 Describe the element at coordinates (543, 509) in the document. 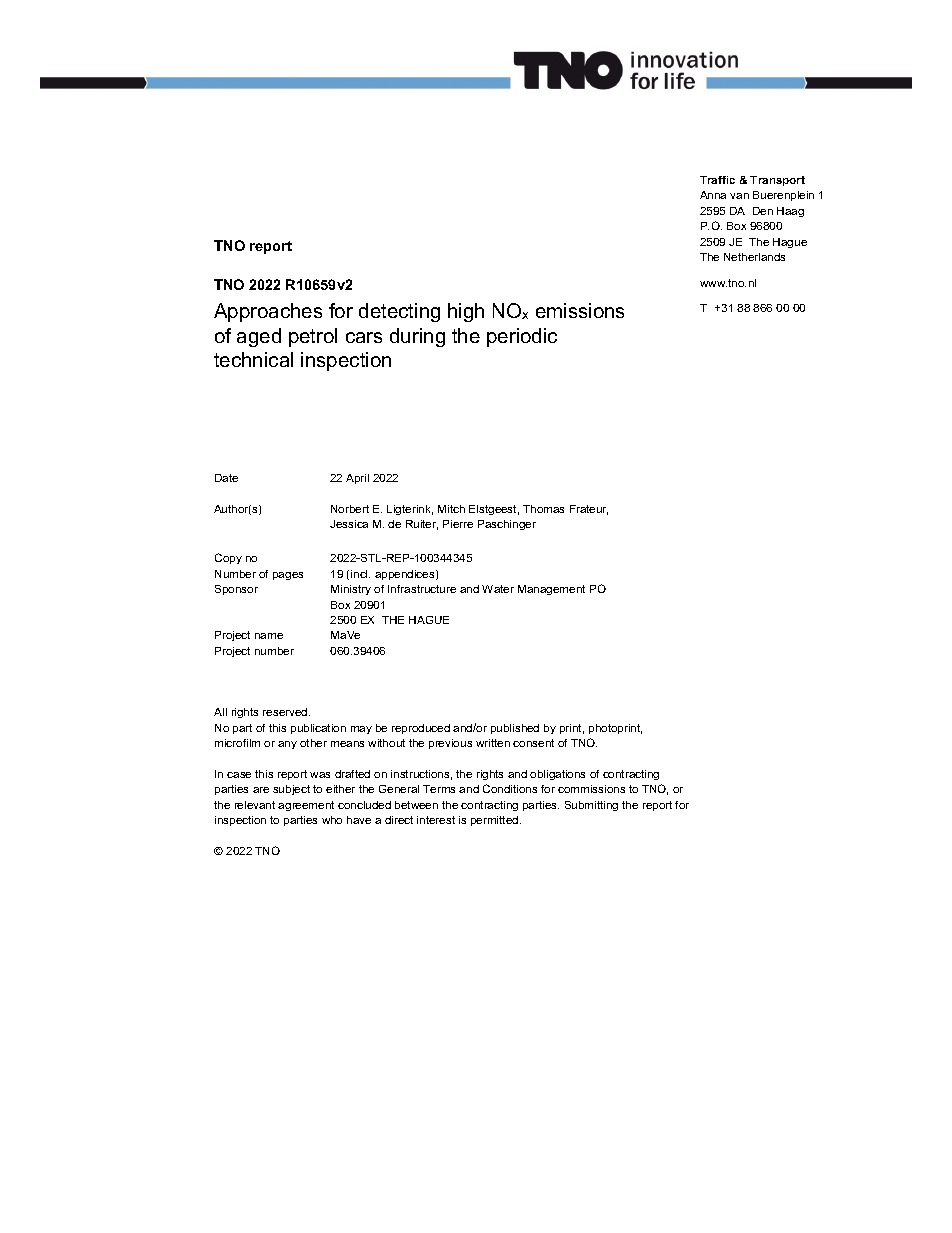

I see `Thomas` at that location.
